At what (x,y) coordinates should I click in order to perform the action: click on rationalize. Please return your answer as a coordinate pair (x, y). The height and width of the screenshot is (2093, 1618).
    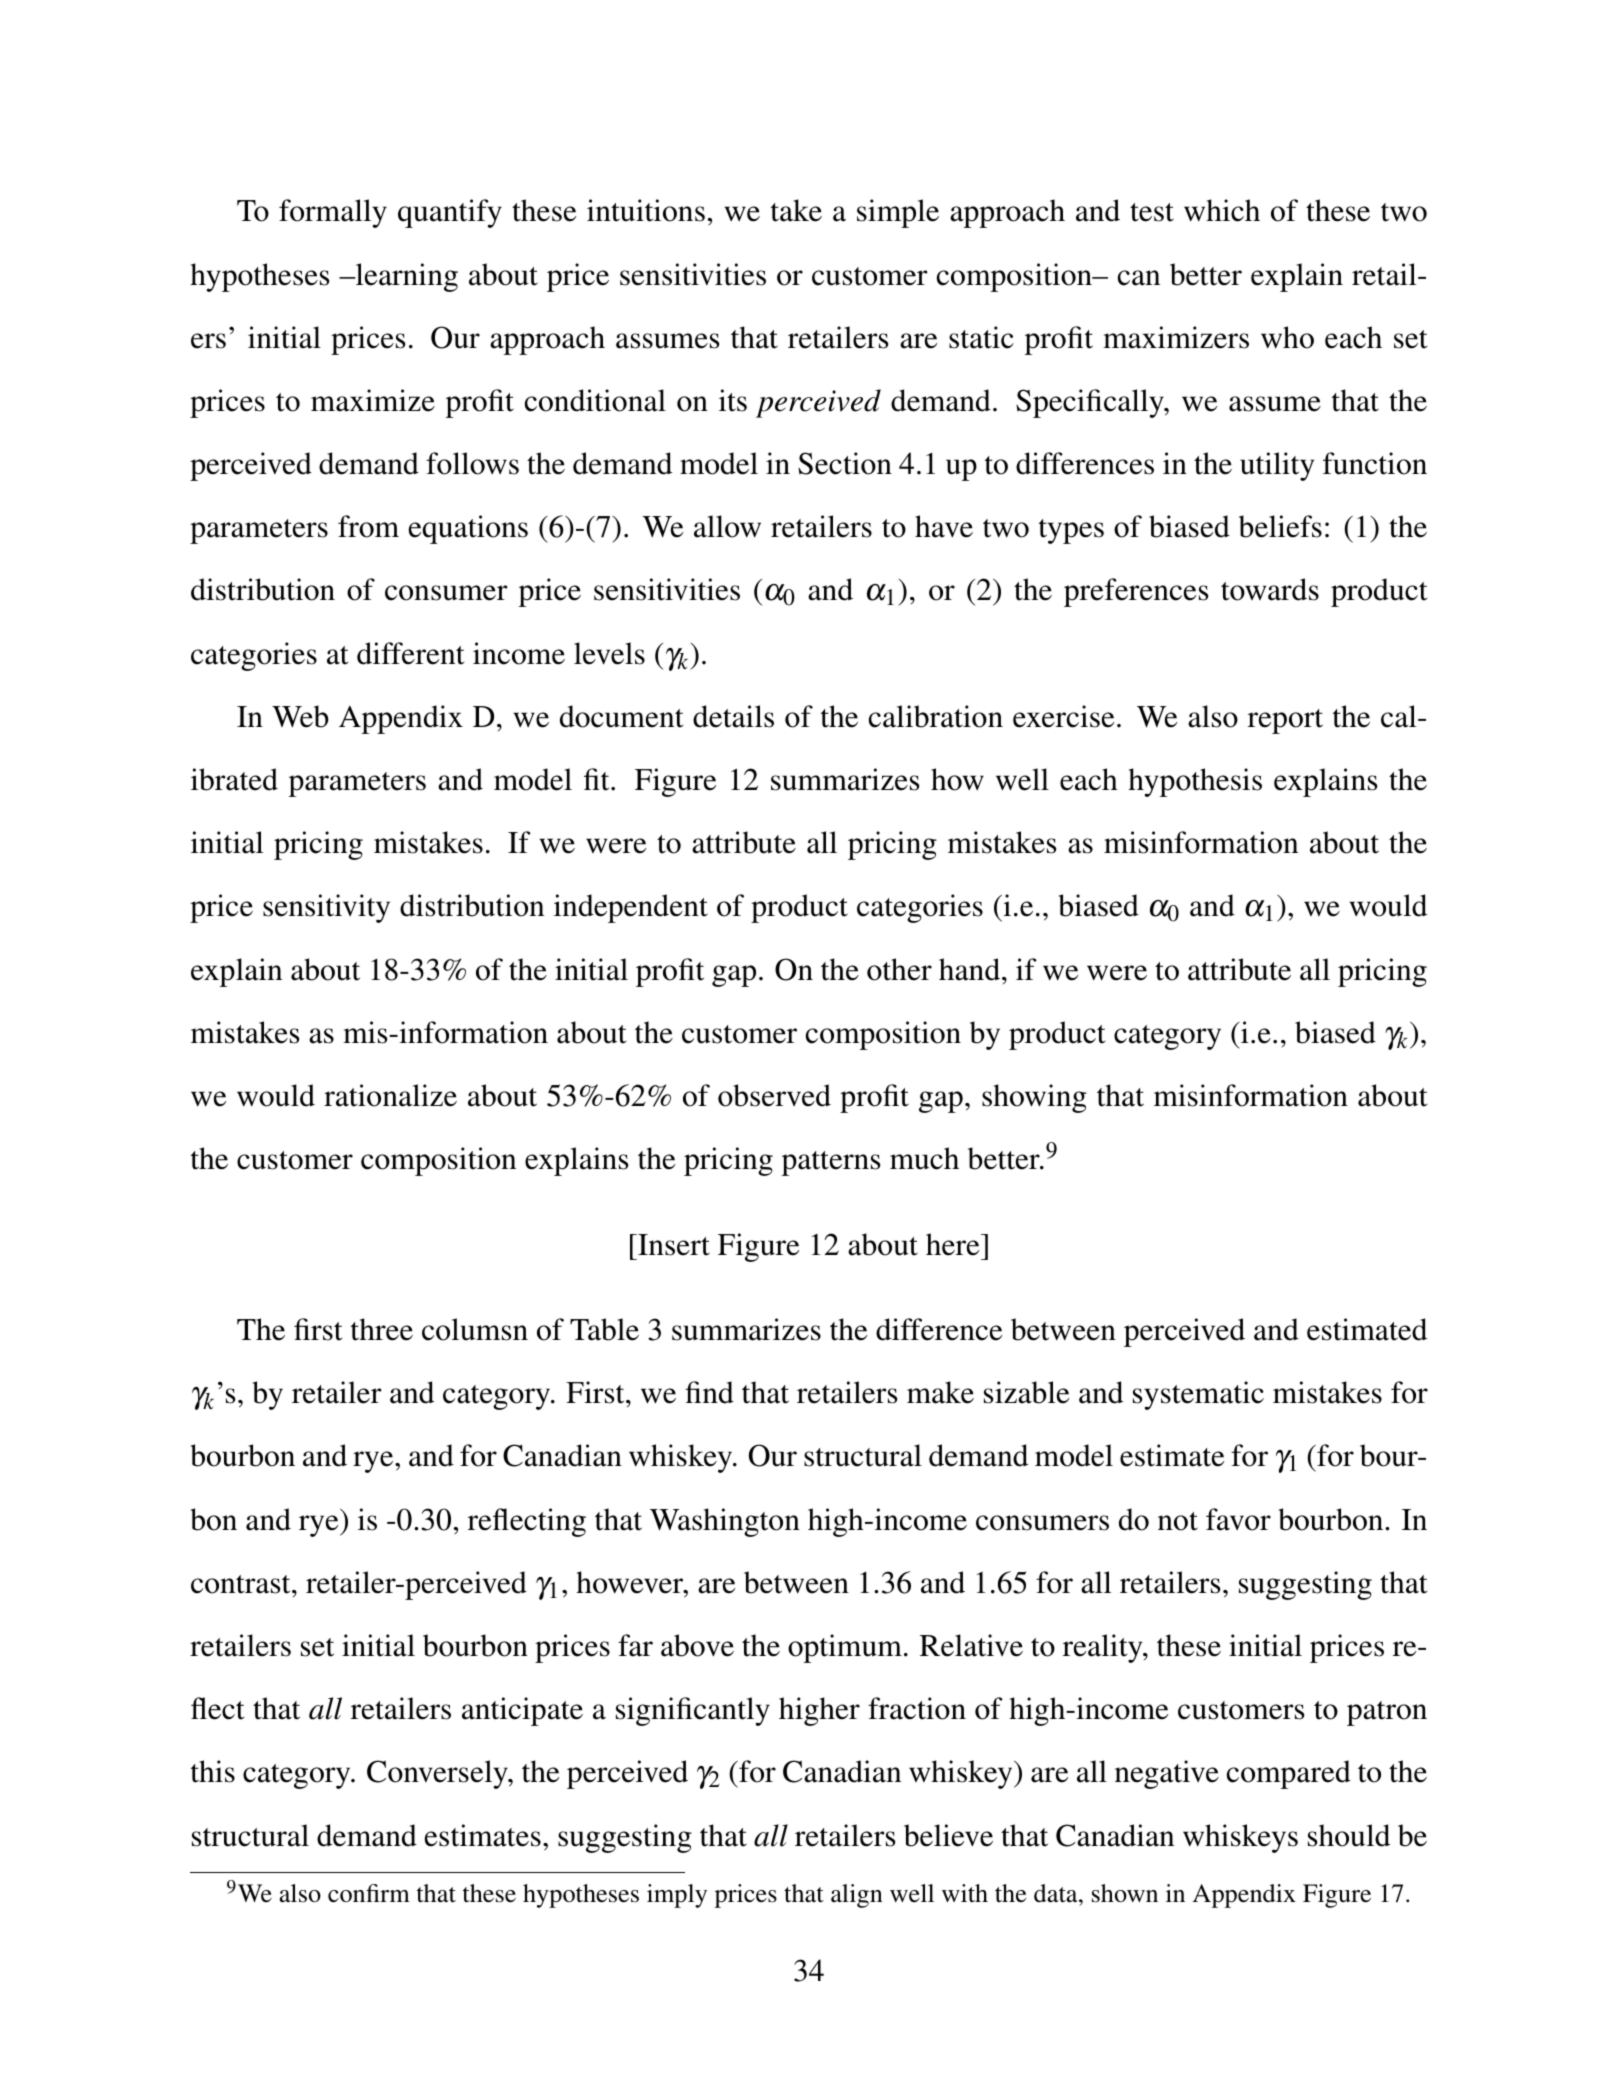
    Looking at the image, I should click on (390, 1095).
